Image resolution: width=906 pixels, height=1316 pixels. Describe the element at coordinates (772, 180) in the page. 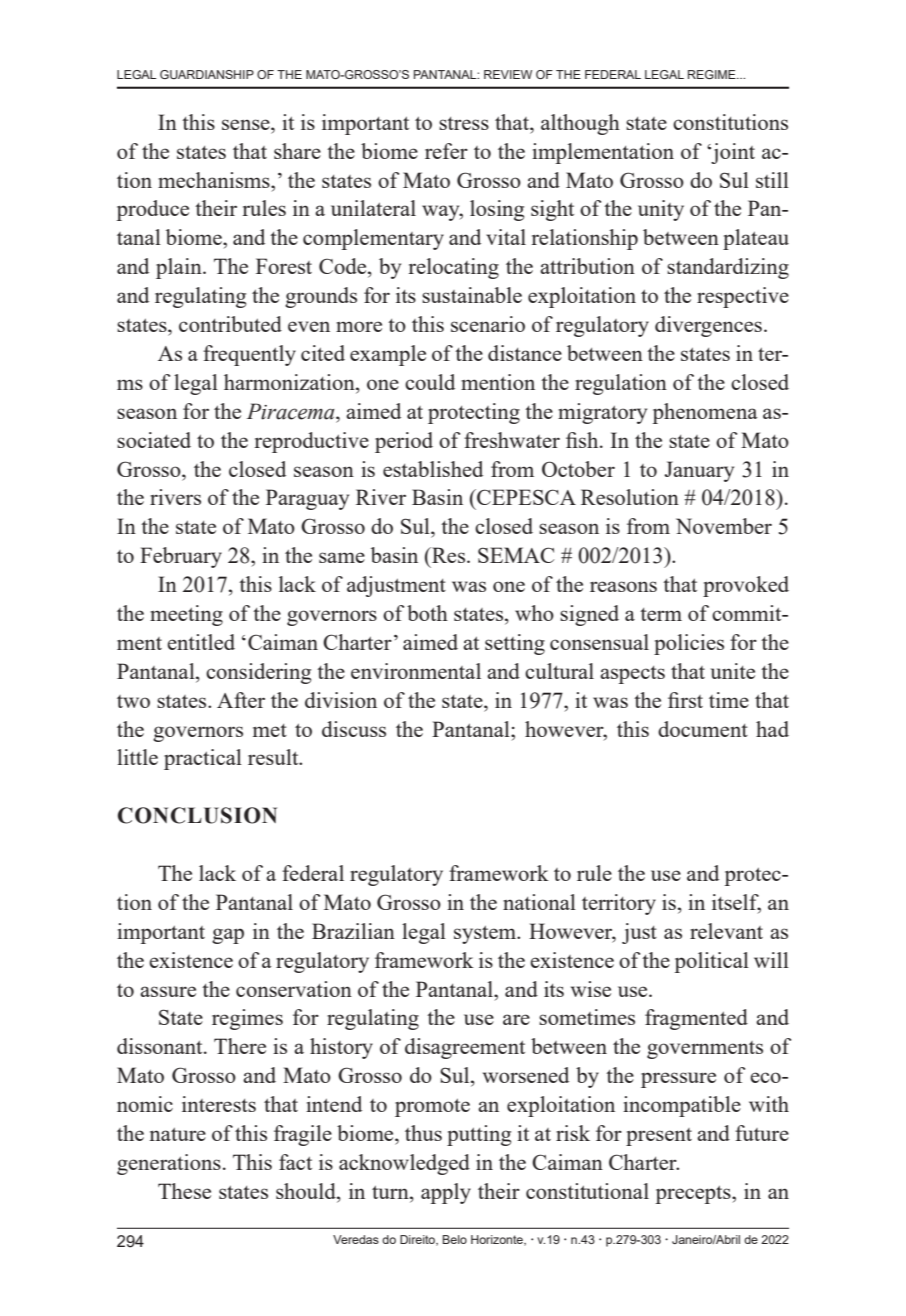

I see `still` at that location.
